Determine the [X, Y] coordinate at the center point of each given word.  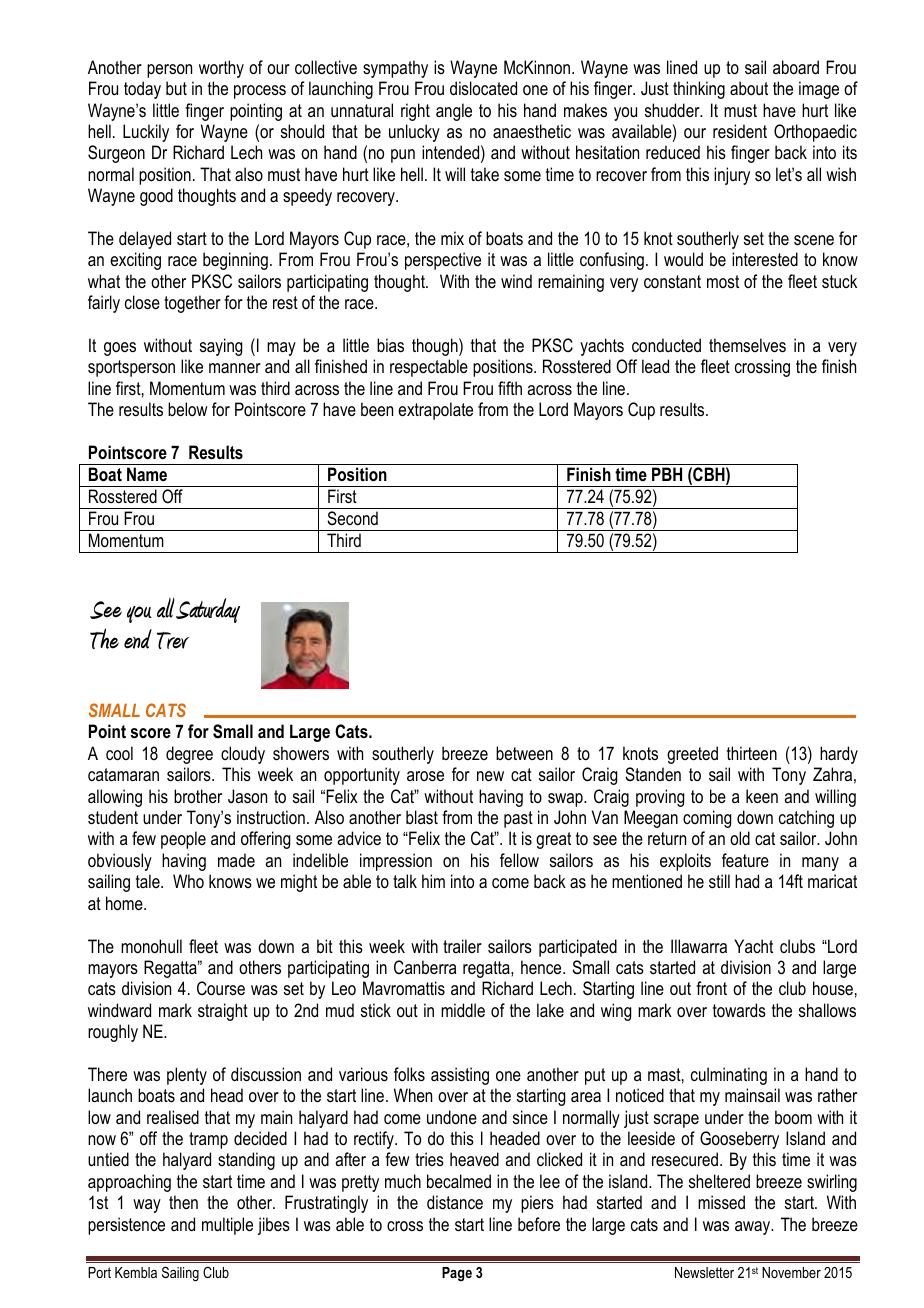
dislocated [483, 88]
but [176, 88]
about [749, 88]
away [754, 1228]
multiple [227, 1226]
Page [457, 1274]
